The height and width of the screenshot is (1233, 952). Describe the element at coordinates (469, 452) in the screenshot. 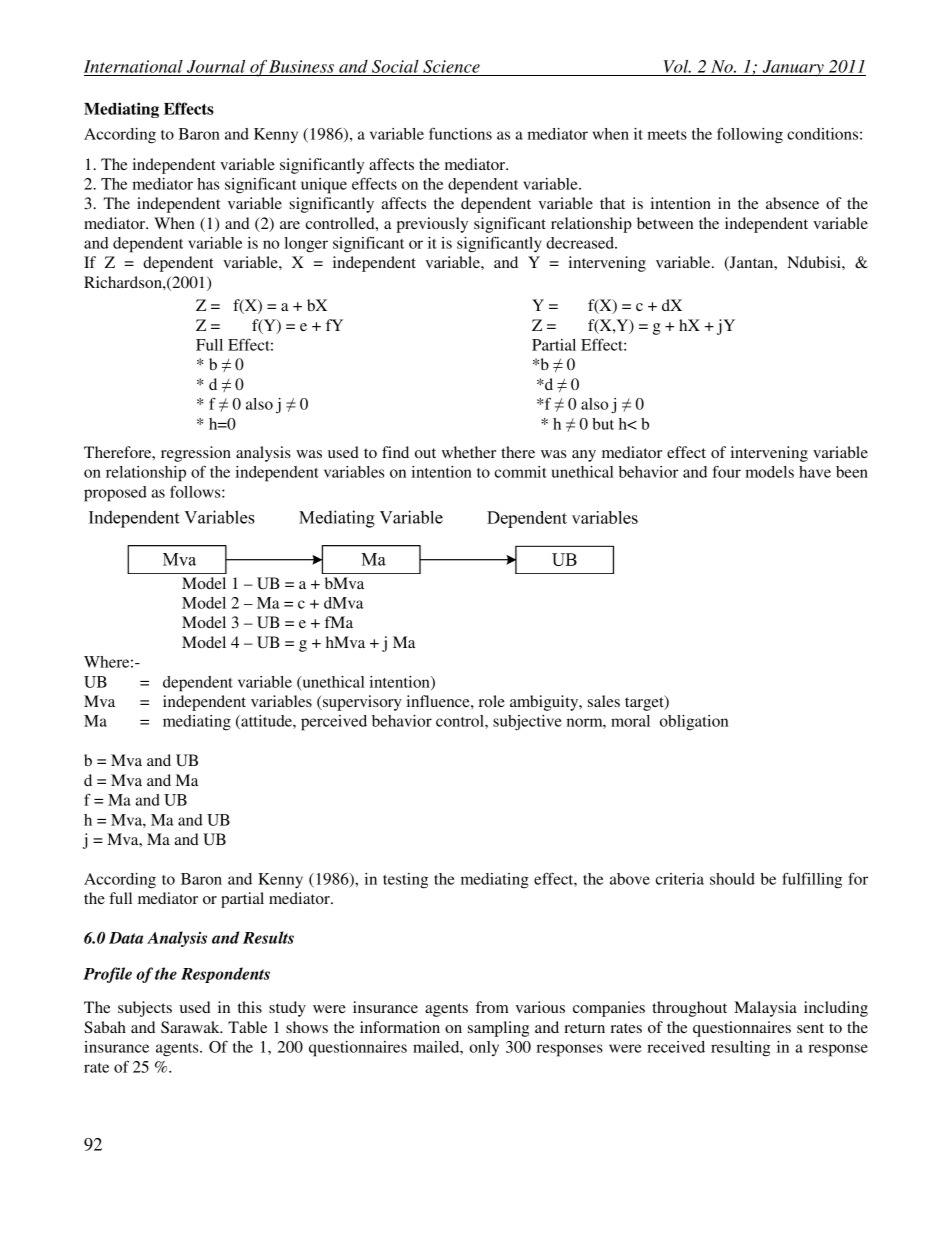

I see `whether` at that location.
